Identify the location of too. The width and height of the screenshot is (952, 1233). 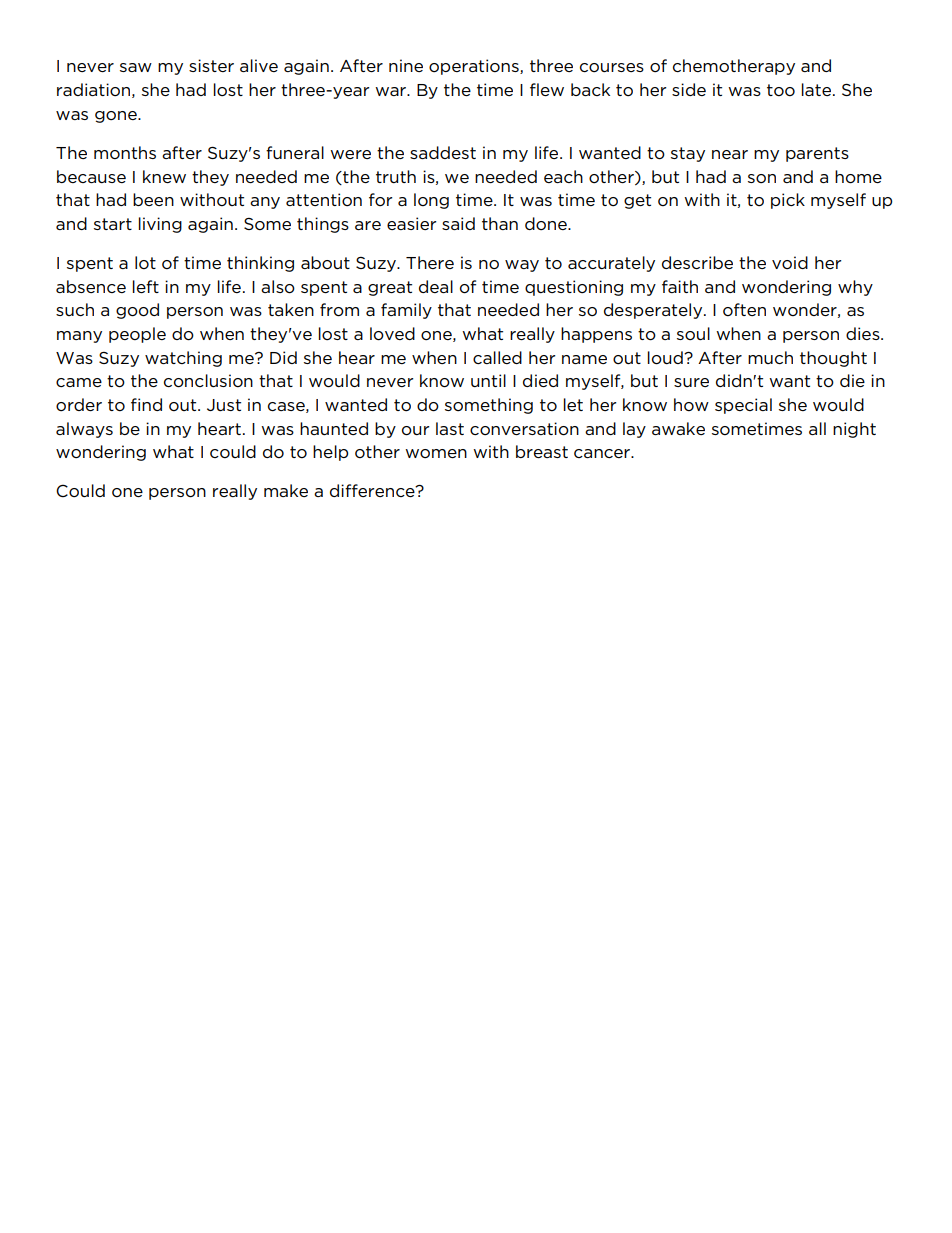
(781, 90).
